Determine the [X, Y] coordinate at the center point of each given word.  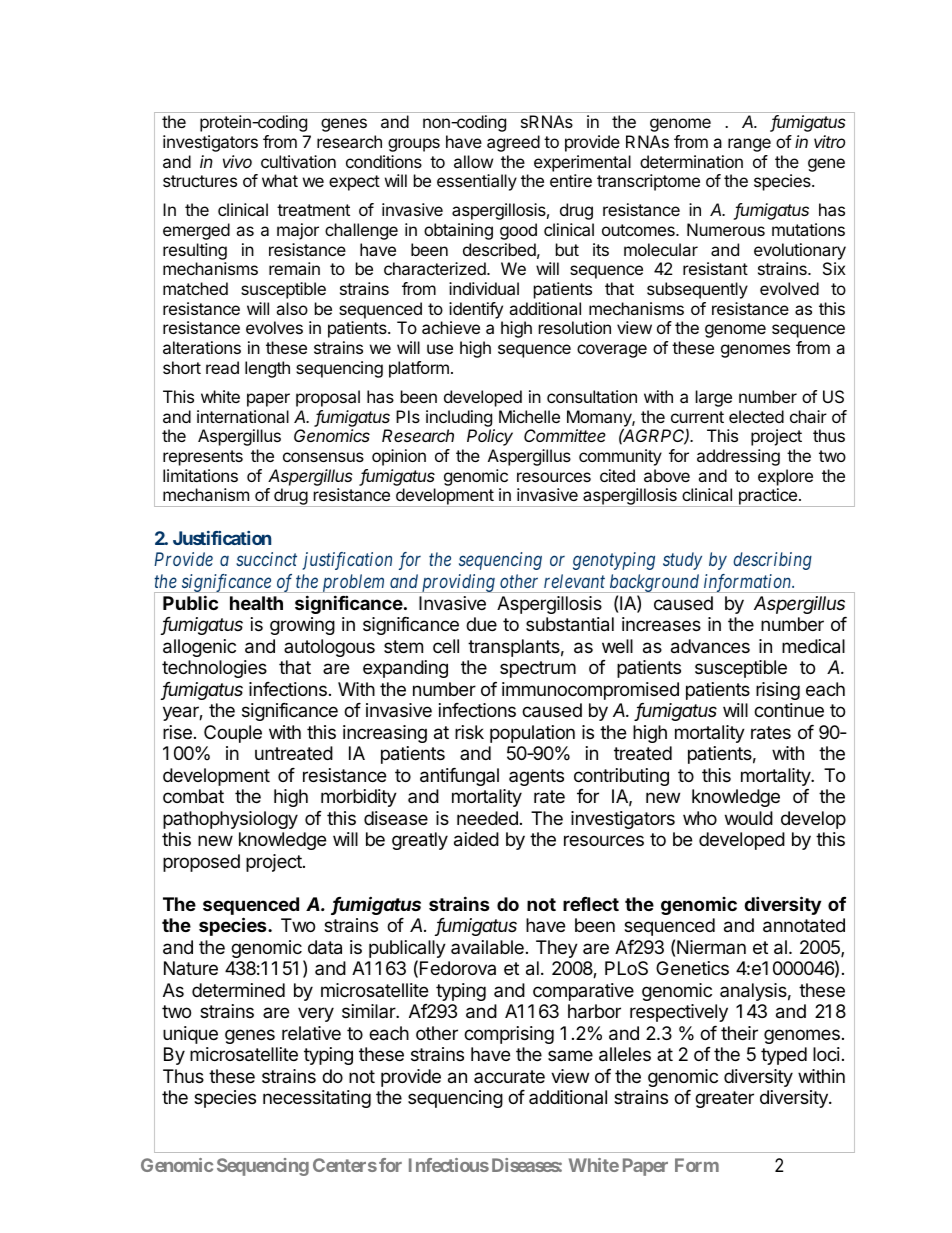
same [570, 1055]
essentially [477, 182]
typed [784, 1056]
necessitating [317, 1099]
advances [710, 646]
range [749, 145]
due [481, 624]
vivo [237, 161]
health [256, 603]
